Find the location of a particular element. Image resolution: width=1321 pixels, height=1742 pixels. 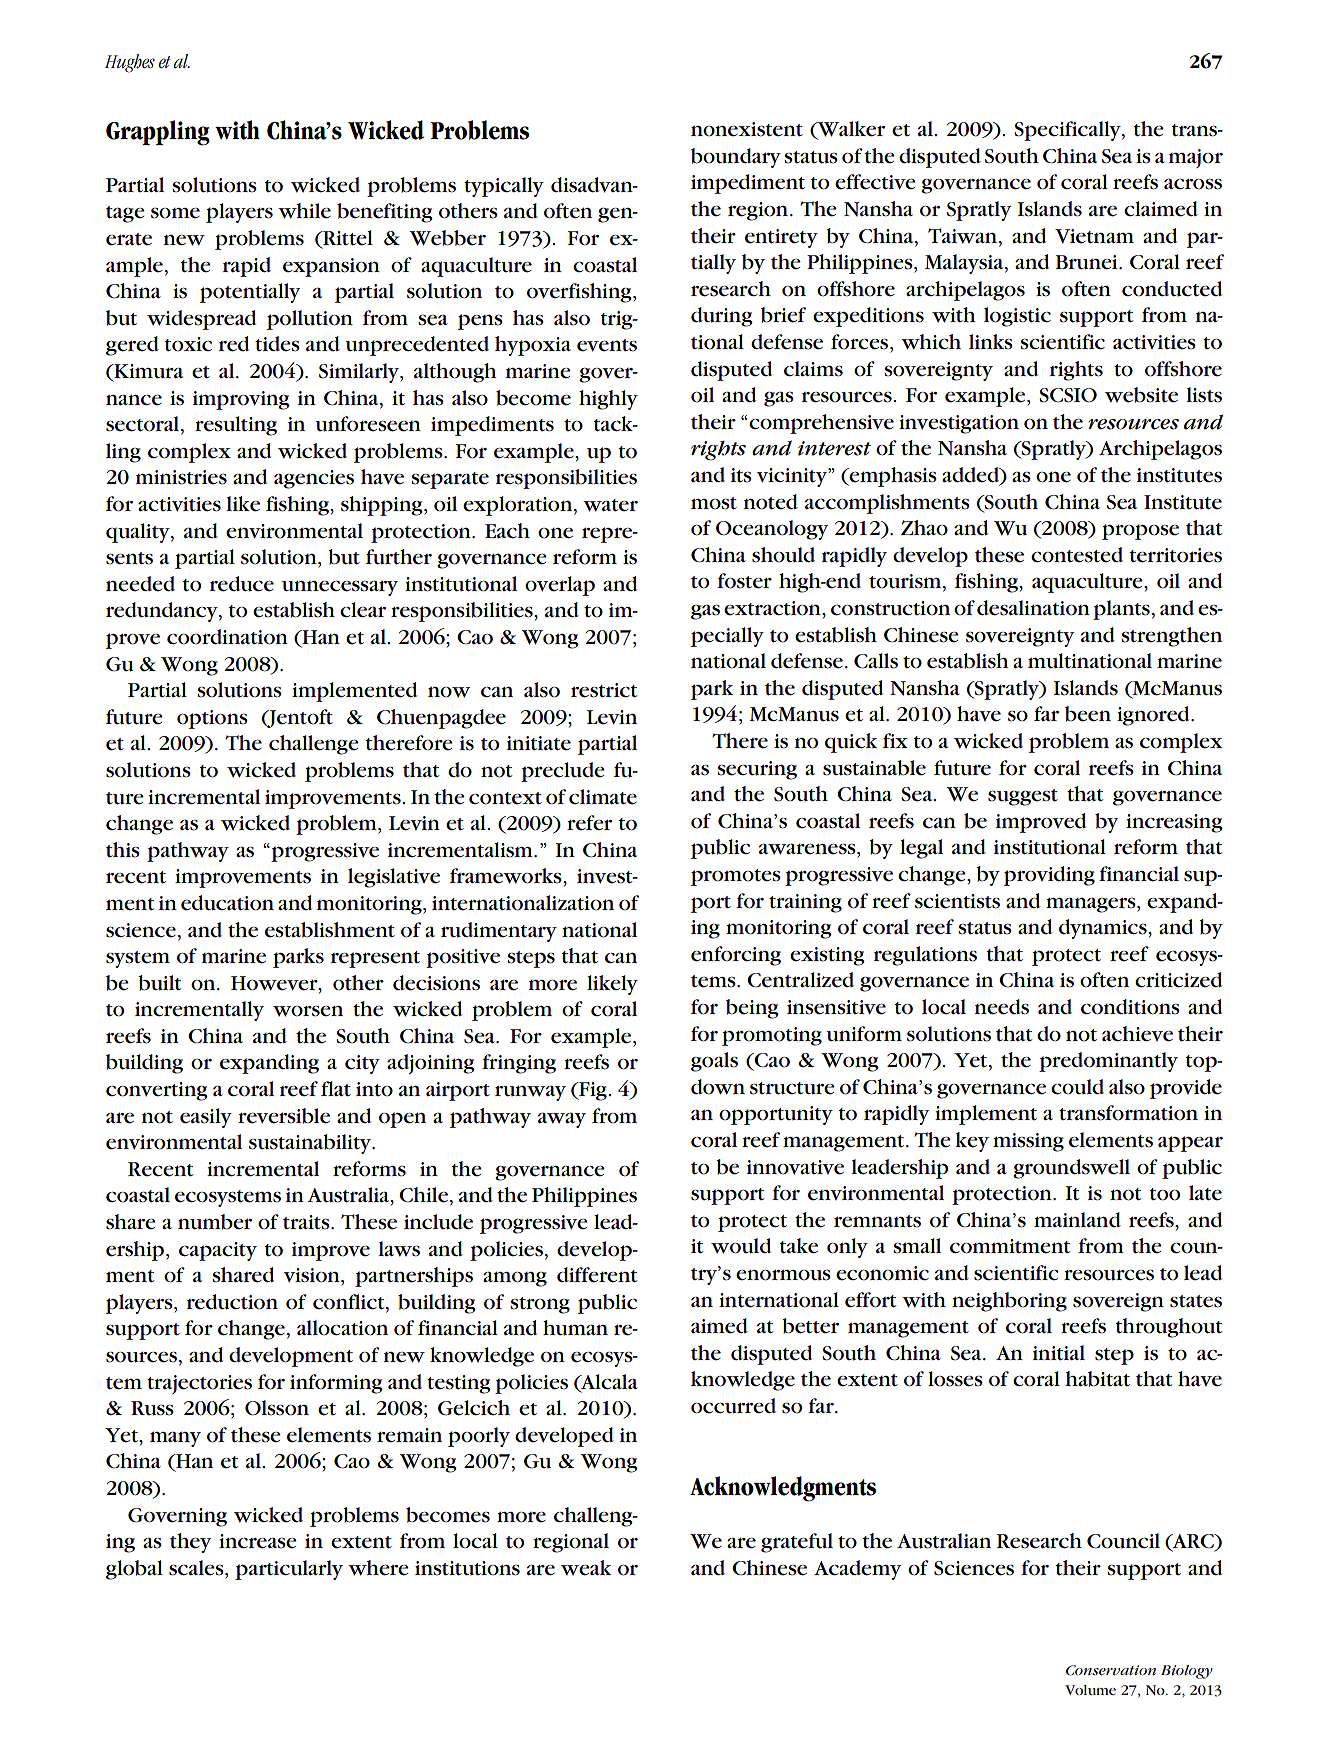

weak is located at coordinates (586, 1568).
